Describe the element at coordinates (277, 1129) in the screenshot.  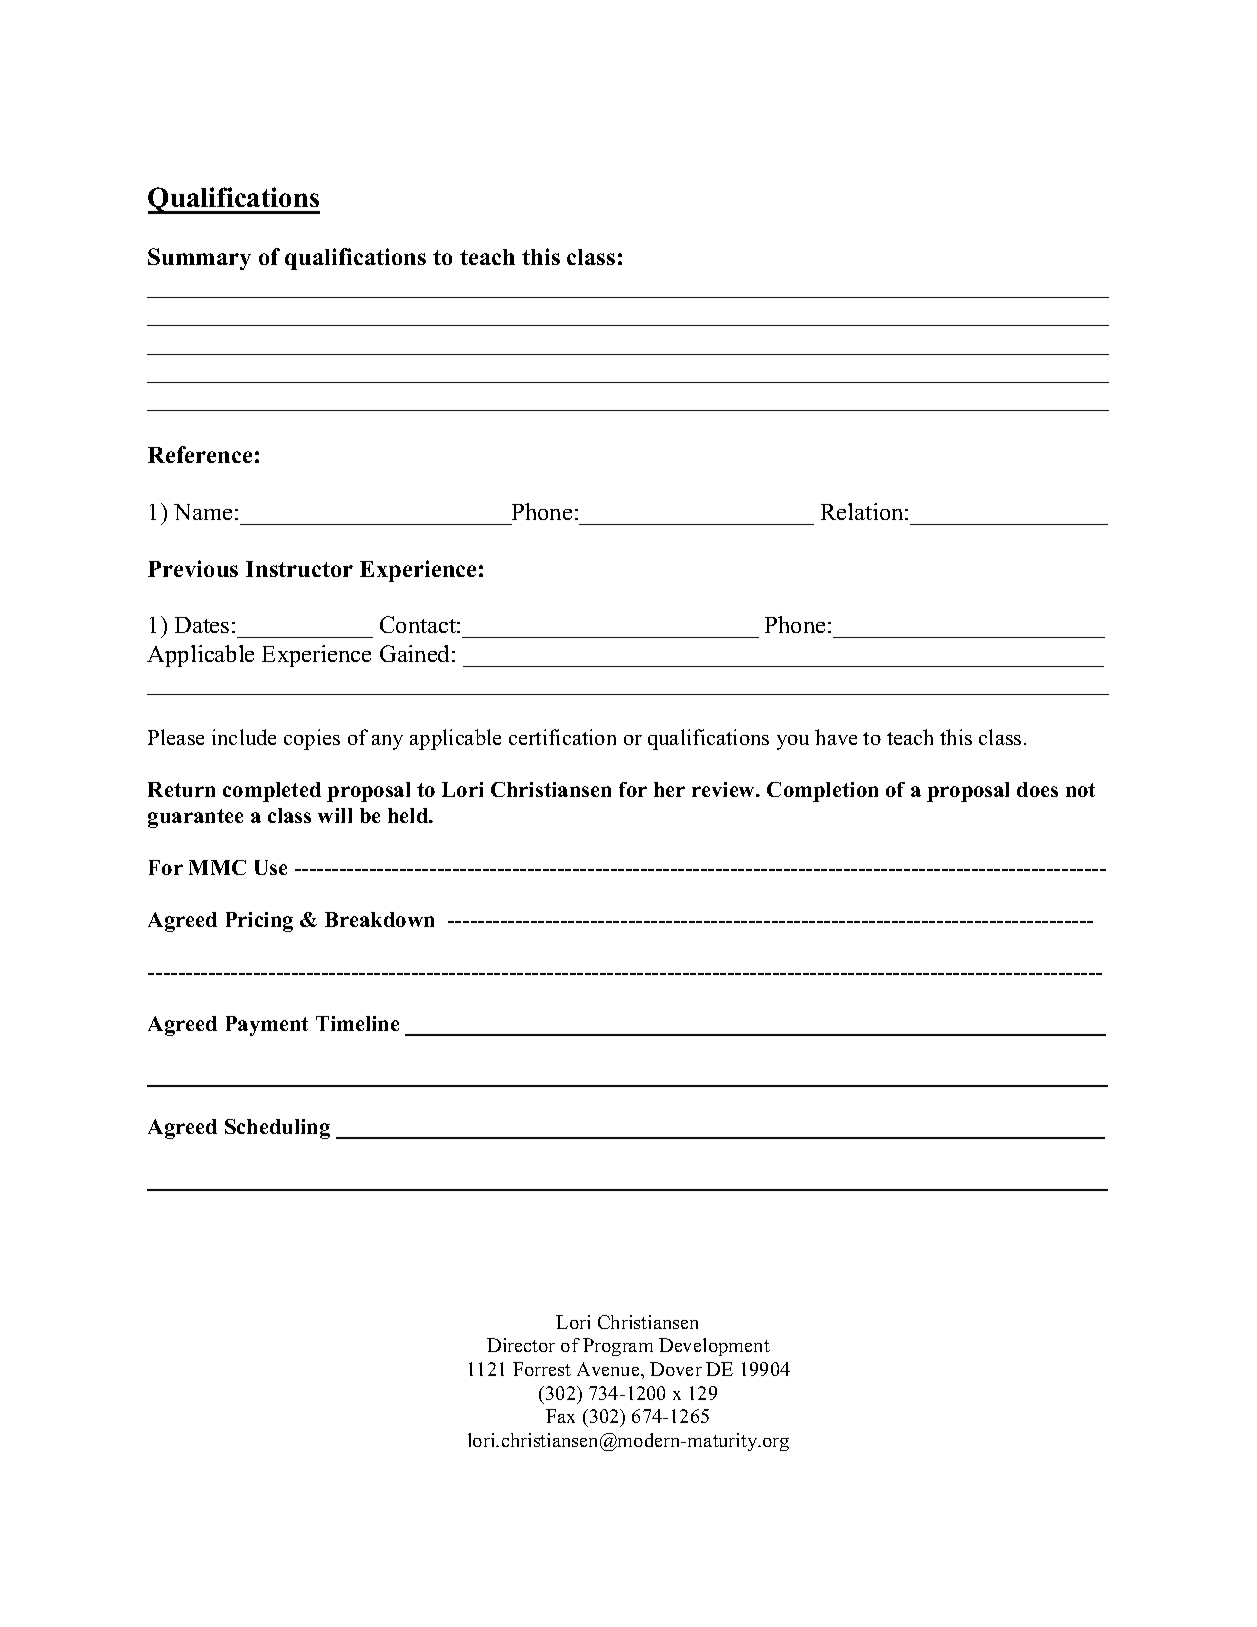
I see `Scheduling` at that location.
